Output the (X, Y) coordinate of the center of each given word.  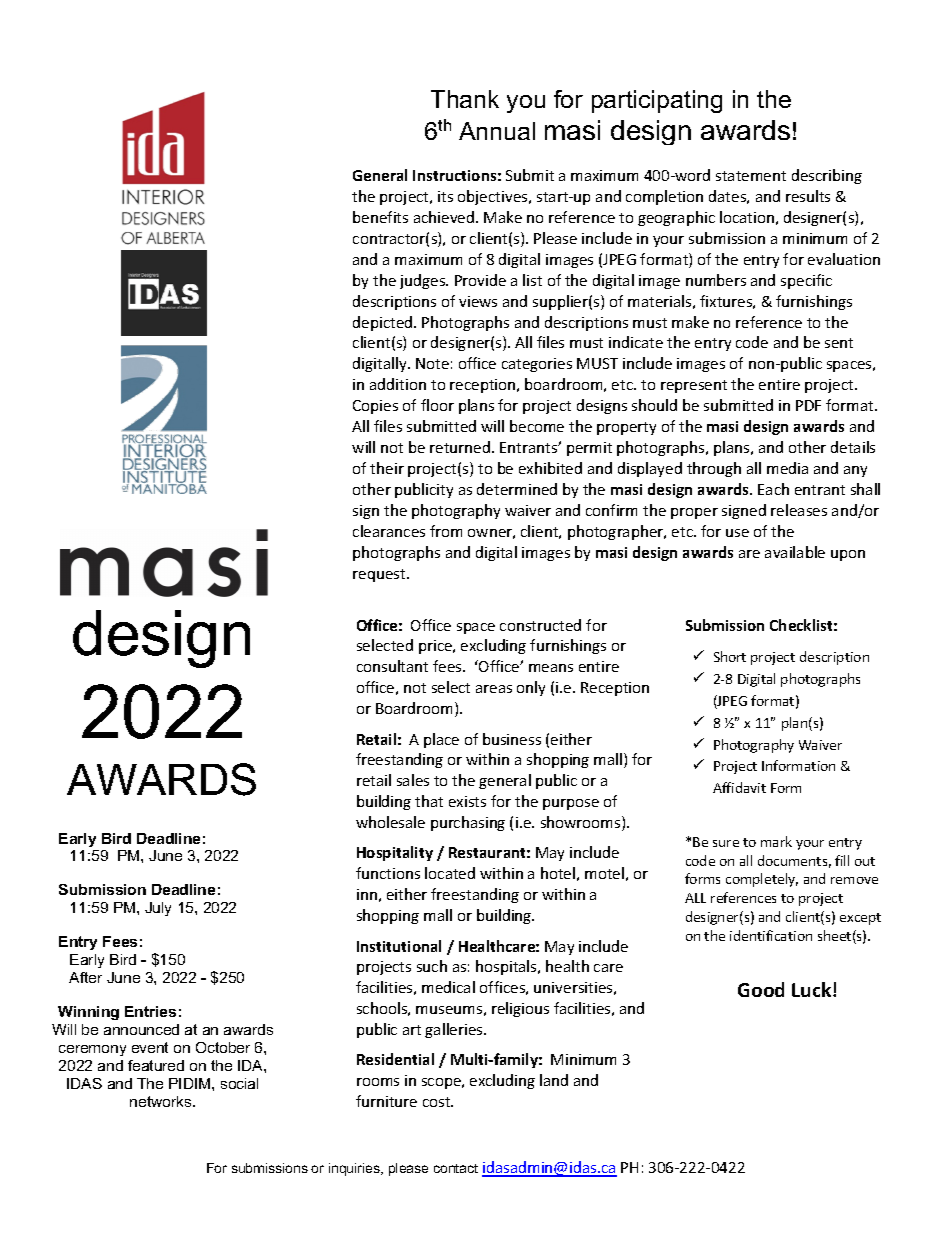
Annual (497, 131)
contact (456, 1168)
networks (162, 1101)
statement (751, 176)
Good (761, 989)
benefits (380, 217)
